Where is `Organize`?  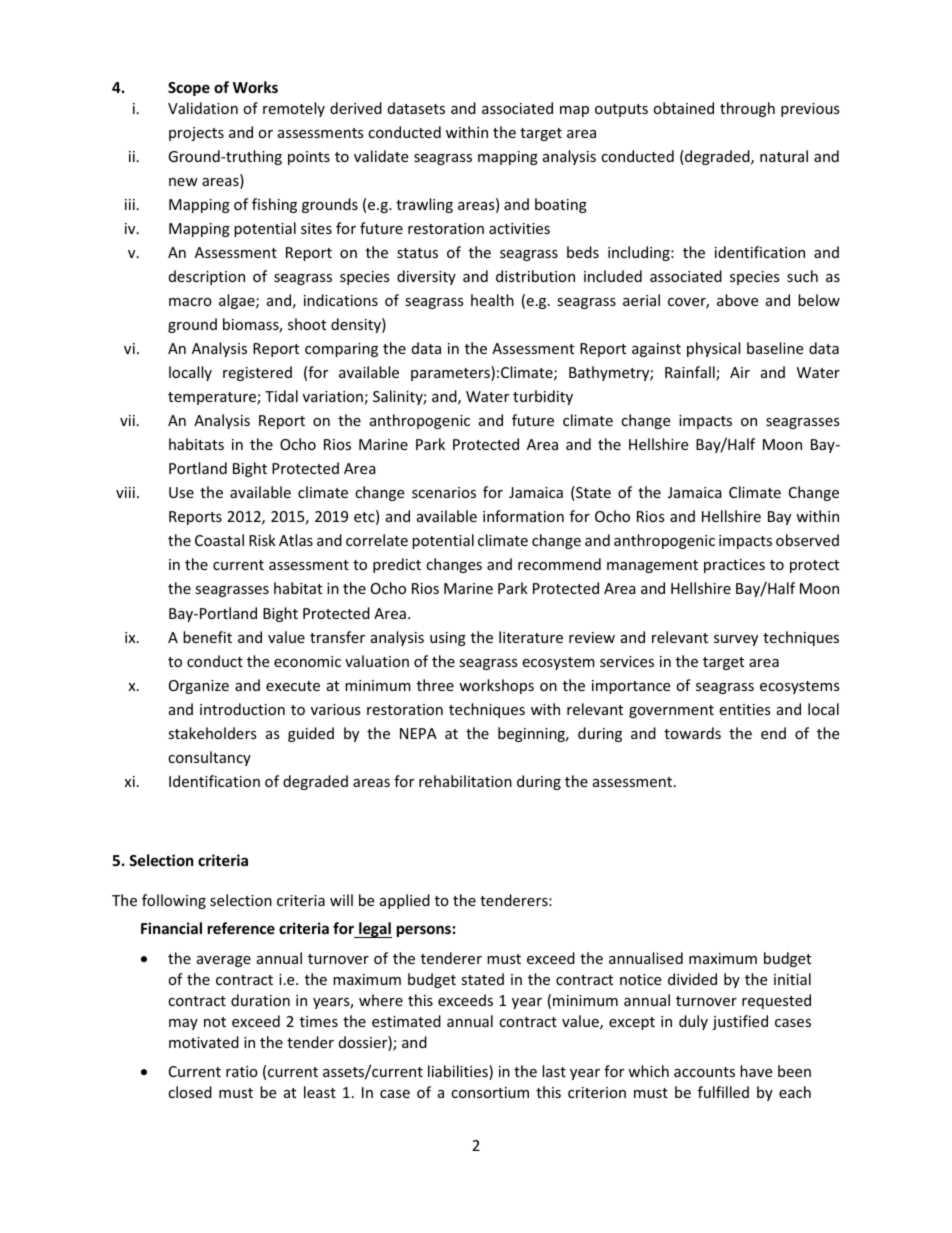 Organize is located at coordinates (199, 687).
